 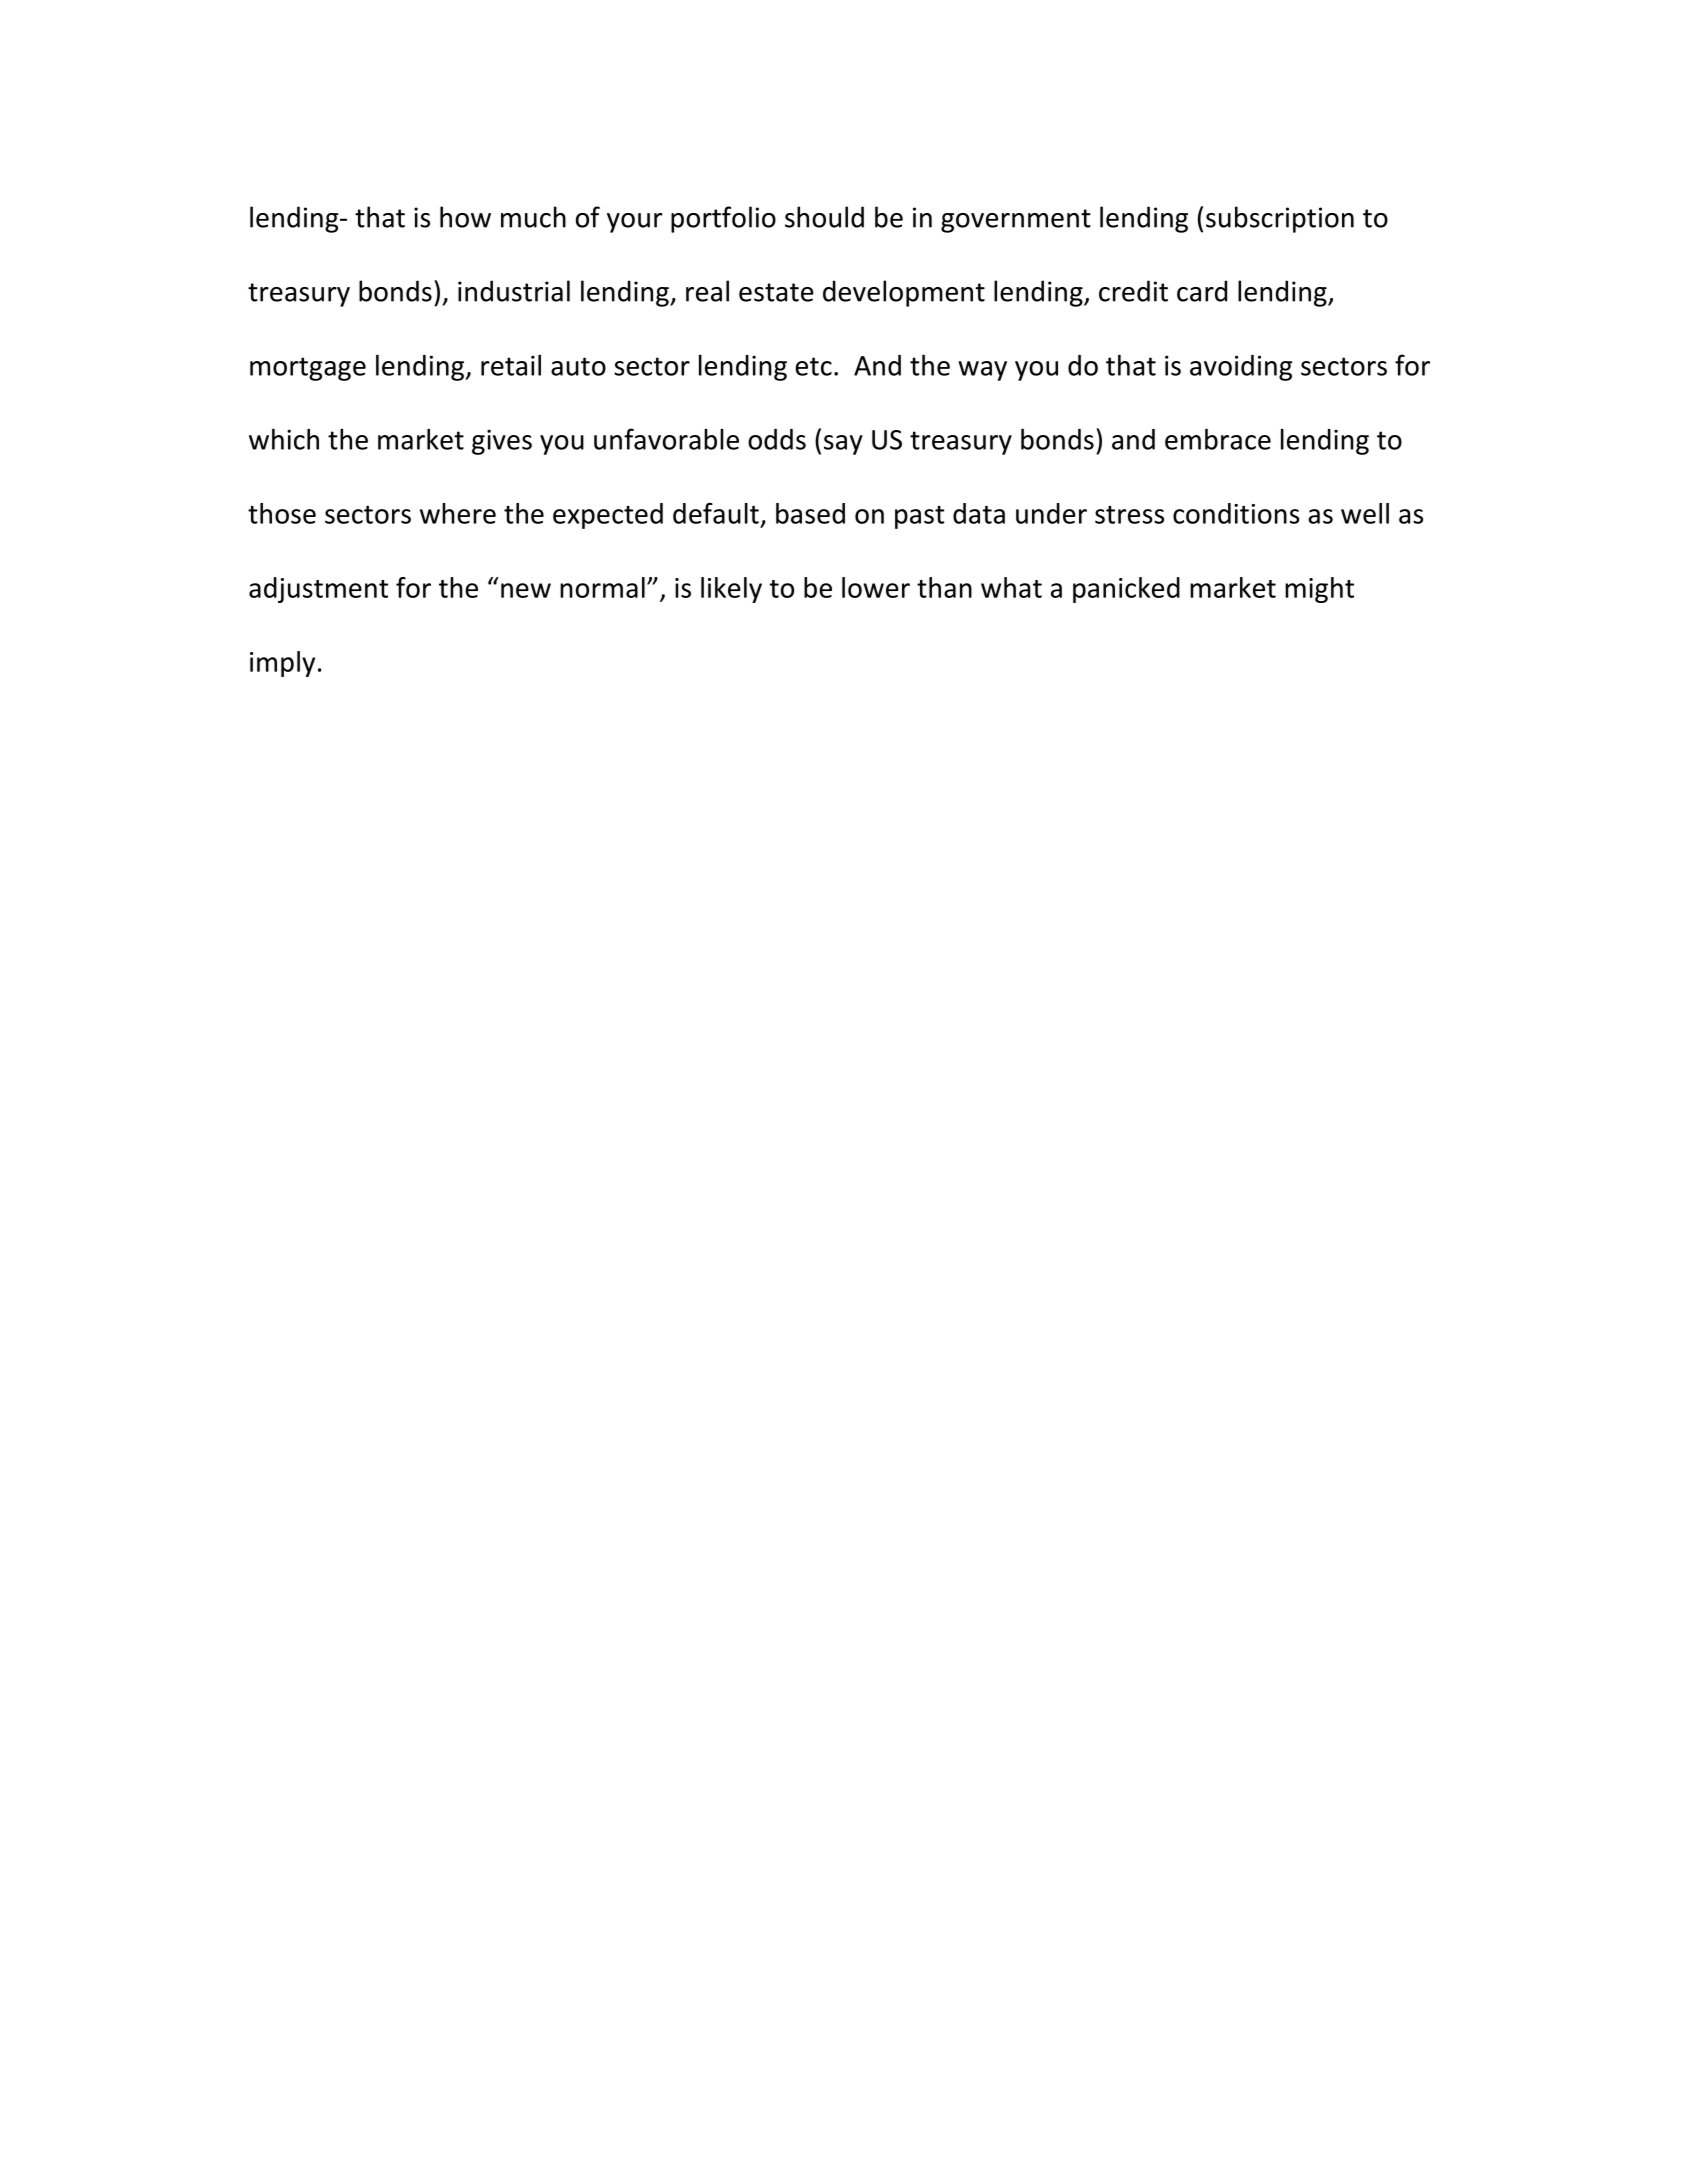 I want to click on based, so click(x=810, y=513).
